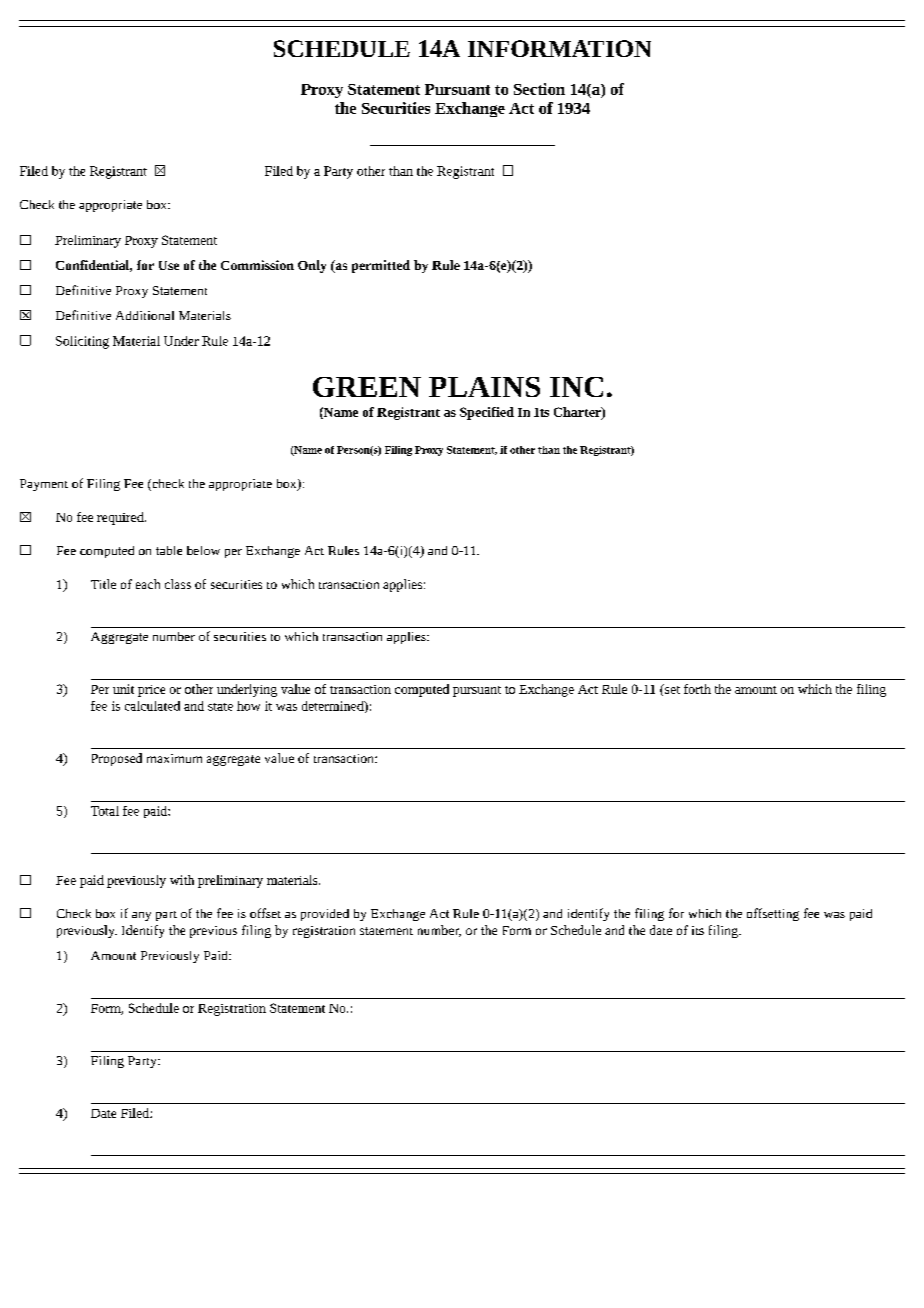  What do you see at coordinates (576, 387) in the page?
I see `INC` at bounding box center [576, 387].
